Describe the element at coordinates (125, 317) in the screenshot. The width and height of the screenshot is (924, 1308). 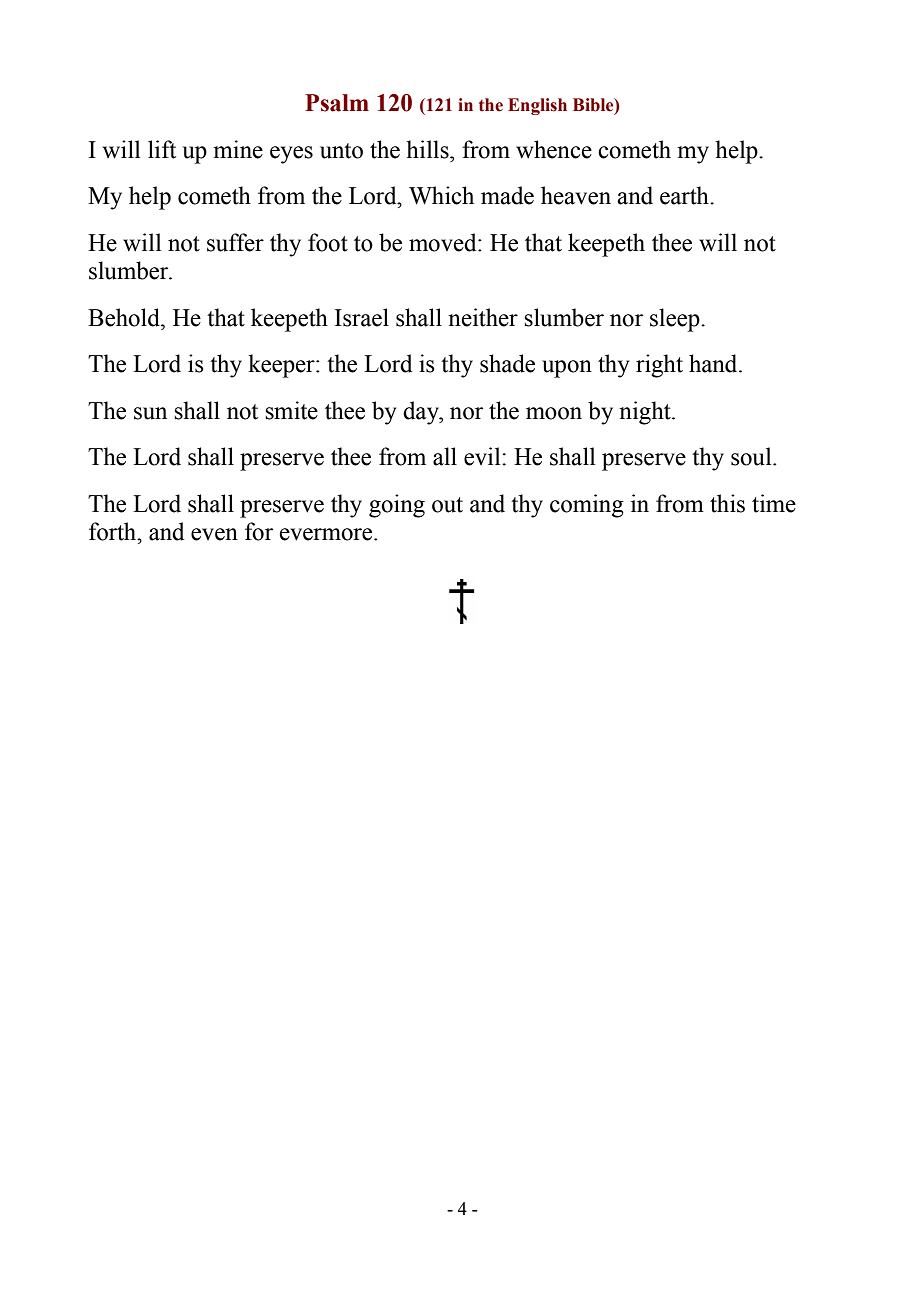
I see `Behold` at that location.
